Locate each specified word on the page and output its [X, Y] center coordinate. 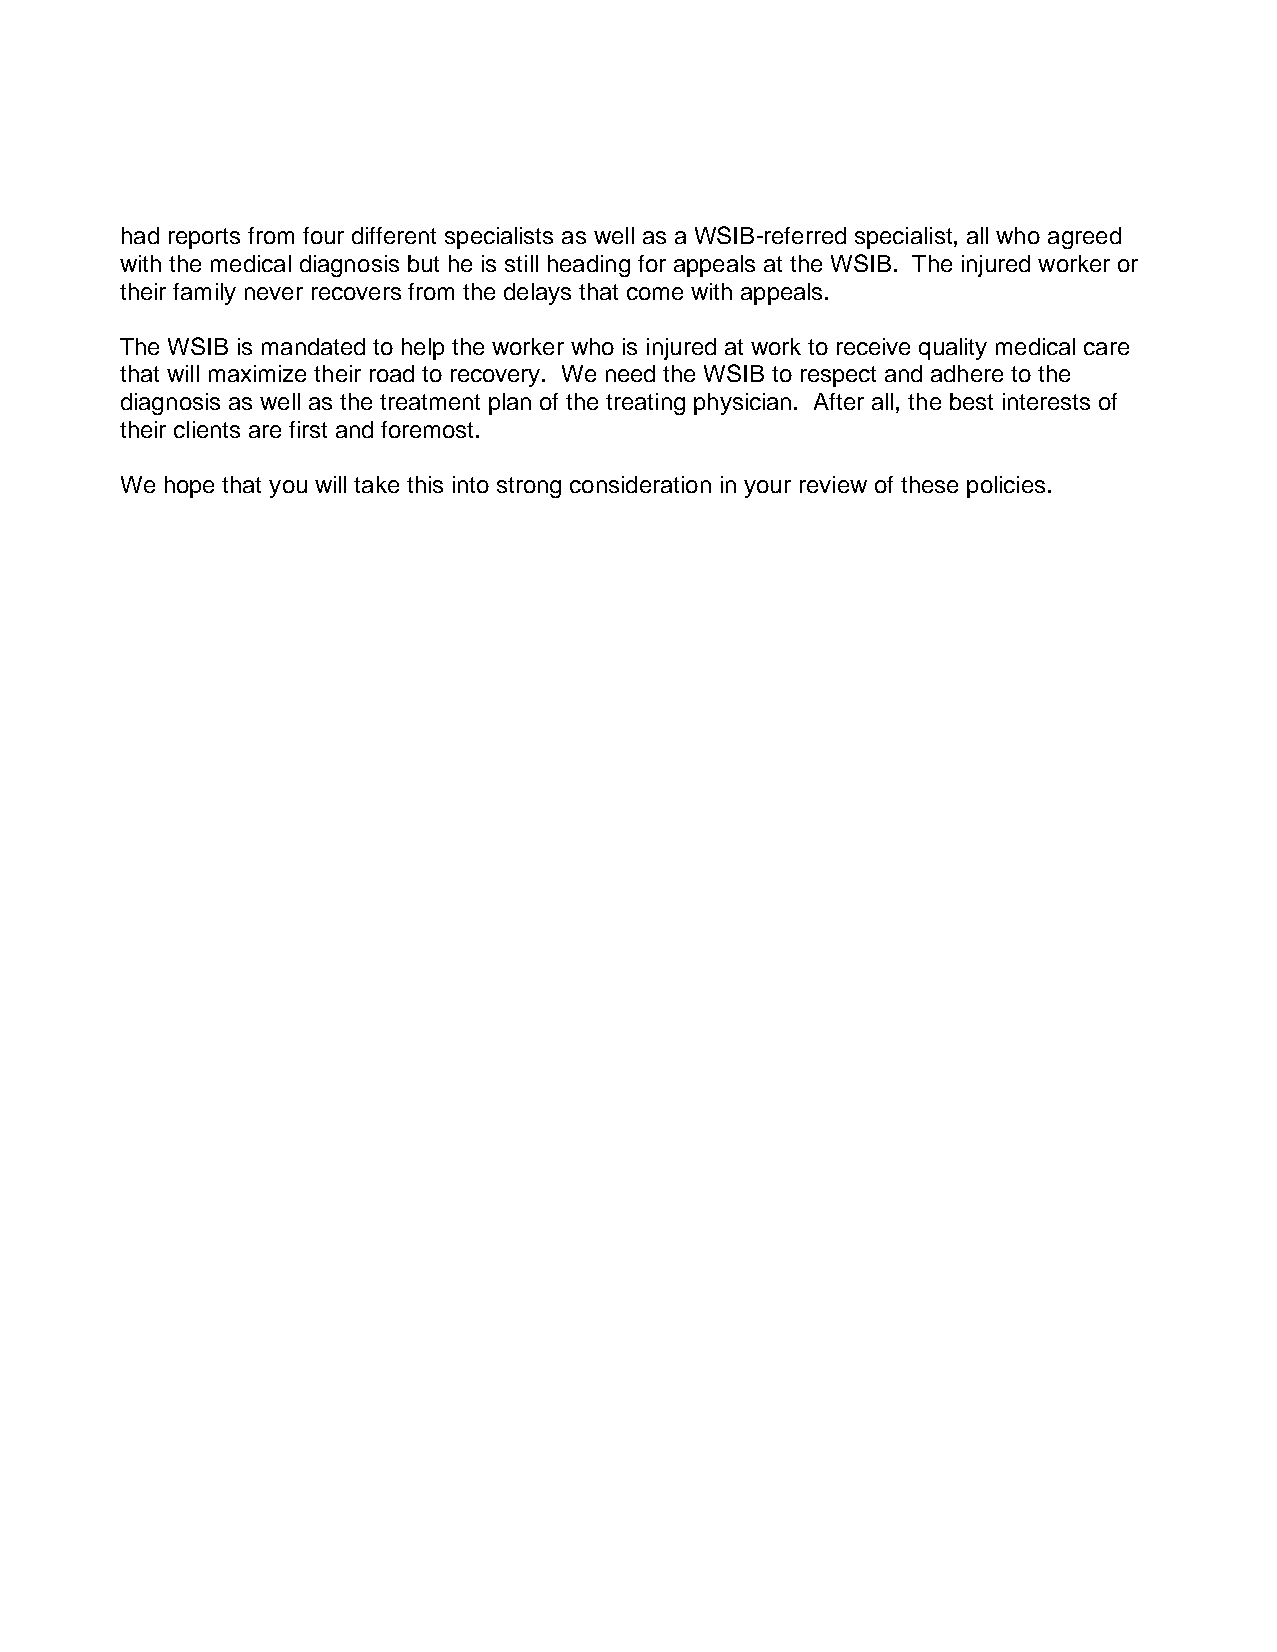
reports [204, 238]
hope [189, 487]
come [655, 293]
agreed [1084, 238]
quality [953, 349]
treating [645, 404]
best [971, 401]
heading [589, 266]
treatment [430, 402]
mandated [313, 346]
